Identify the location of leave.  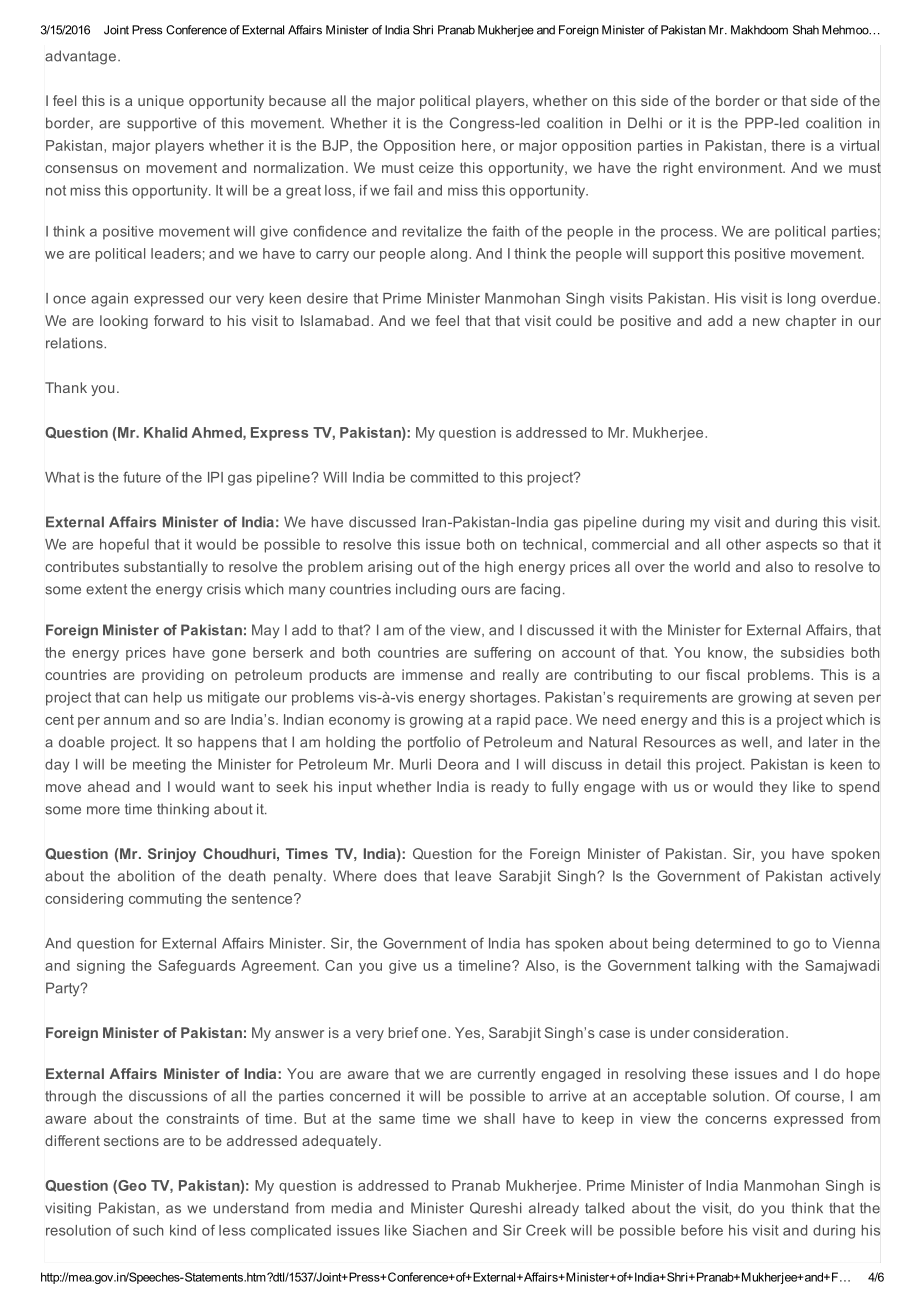
(473, 876).
